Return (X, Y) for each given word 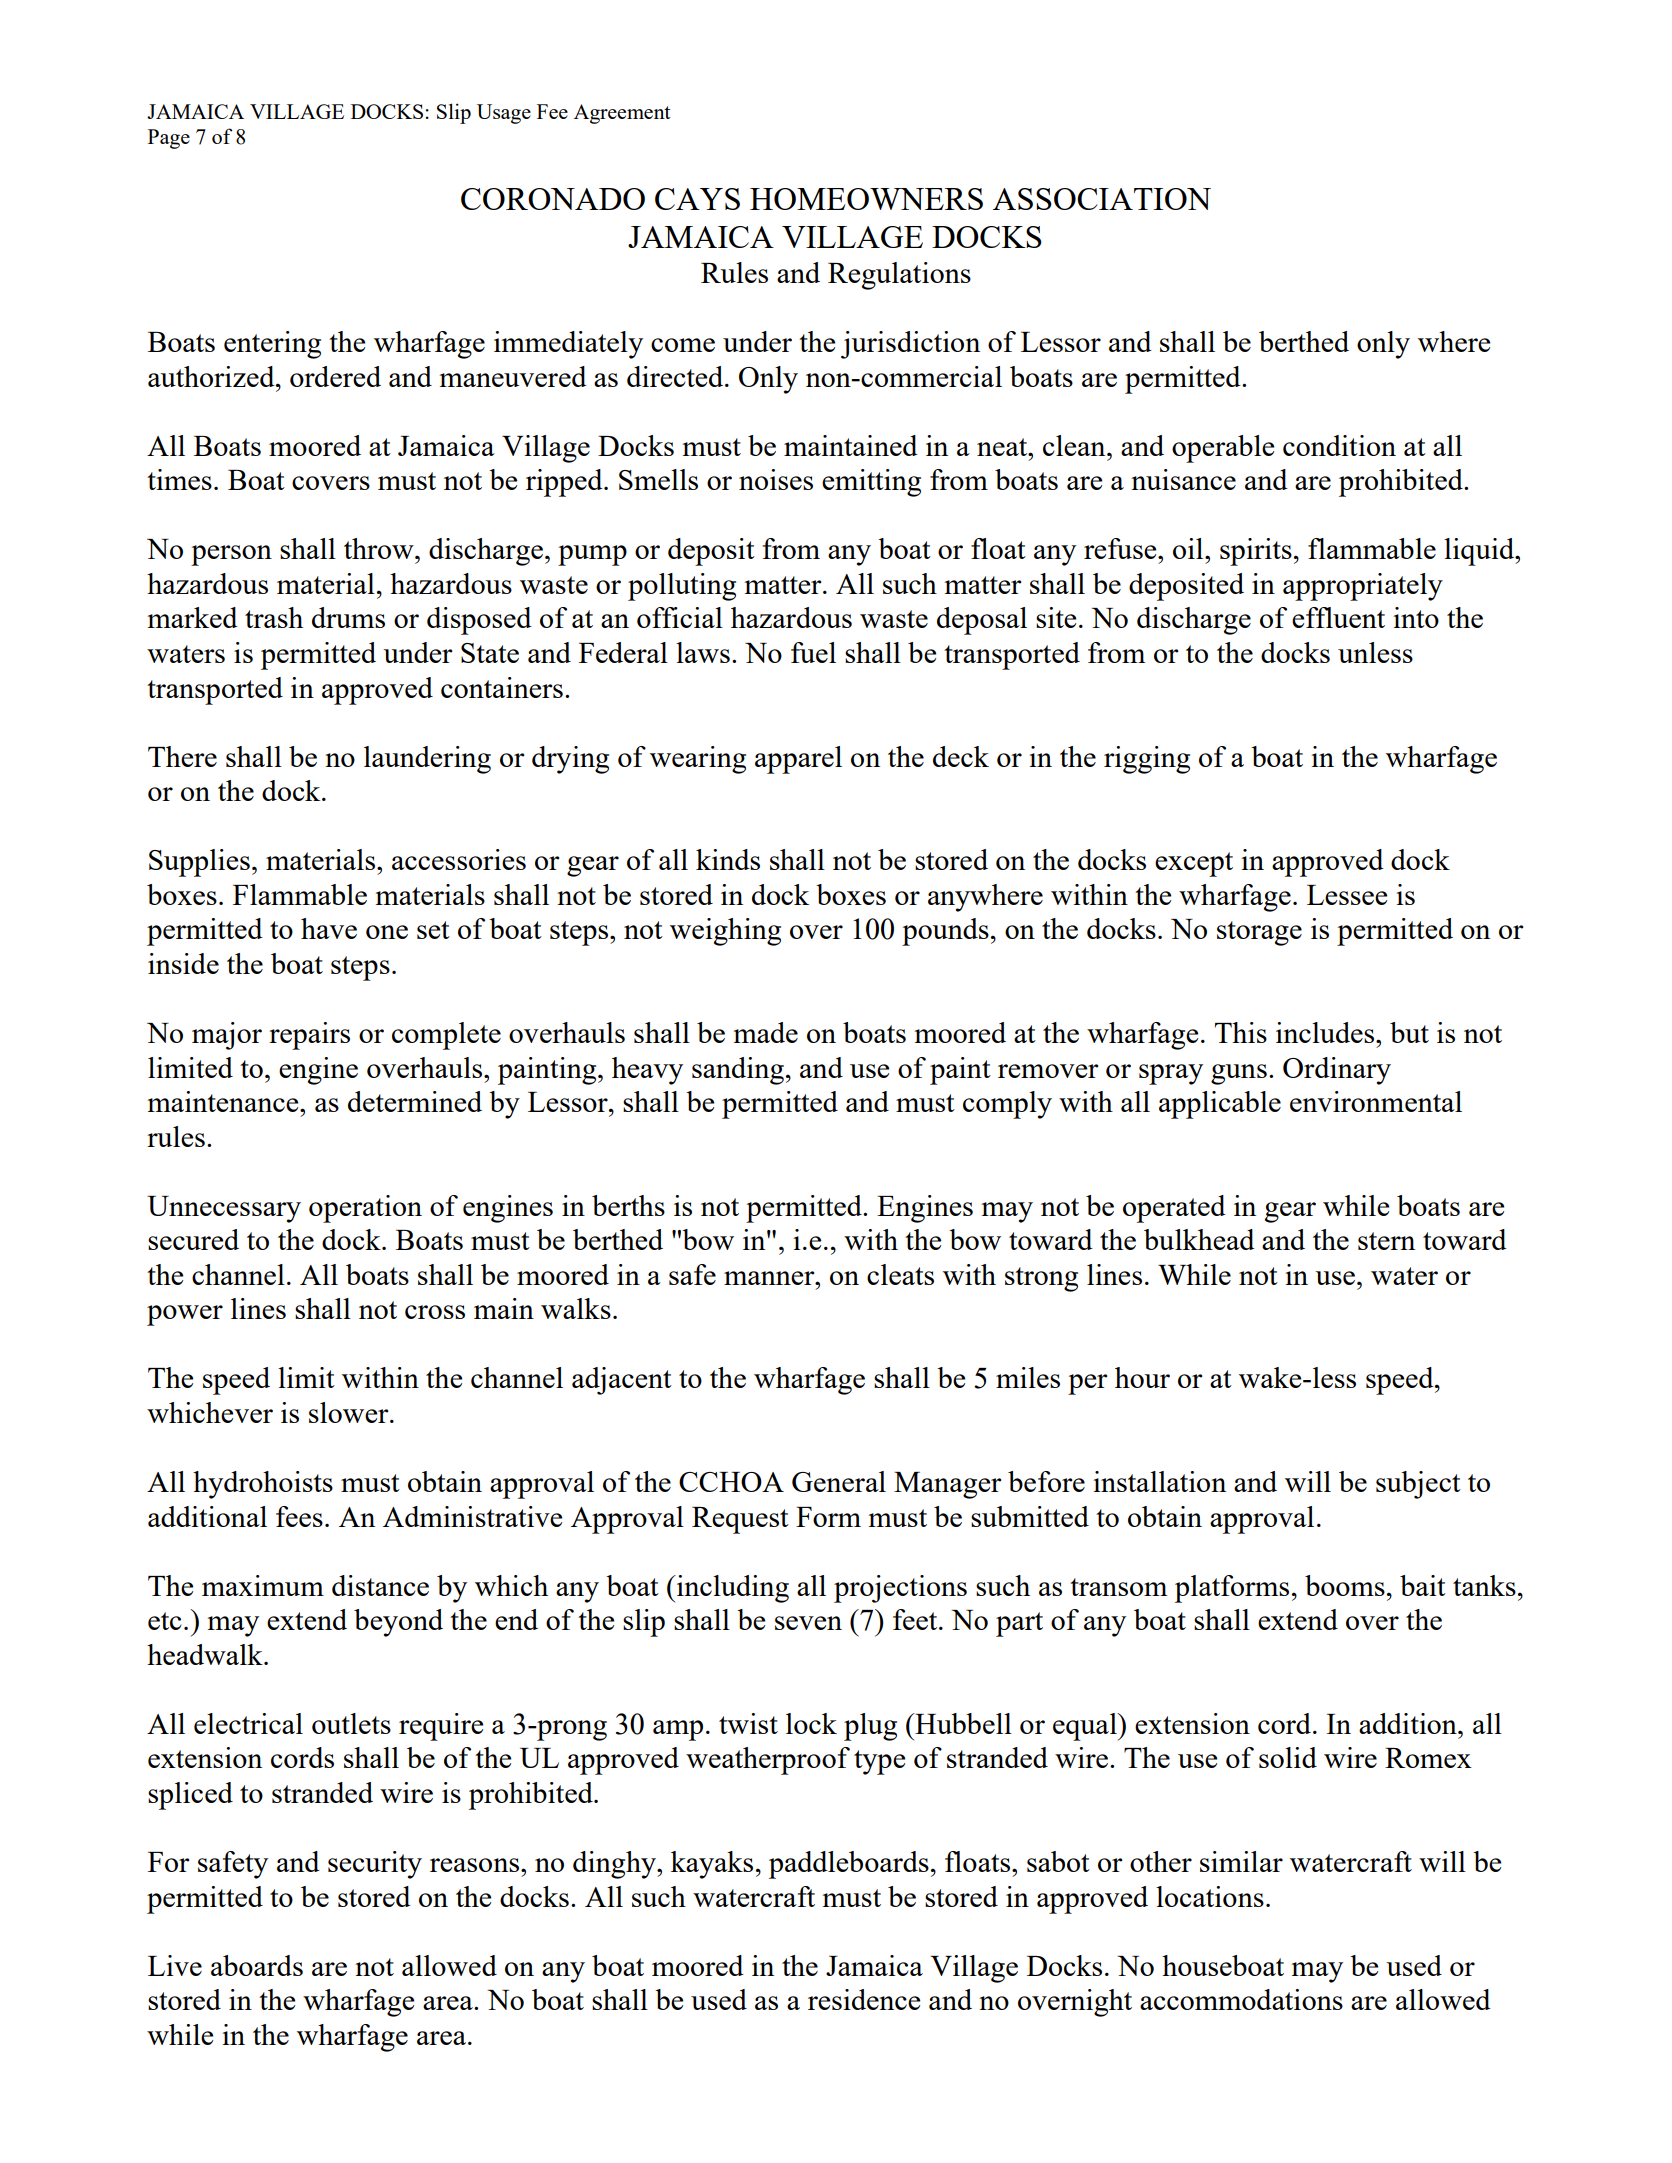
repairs (309, 1036)
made (766, 1032)
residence (864, 1999)
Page (169, 139)
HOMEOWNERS (866, 199)
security (375, 1865)
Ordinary (1337, 1071)
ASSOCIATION (1102, 199)
